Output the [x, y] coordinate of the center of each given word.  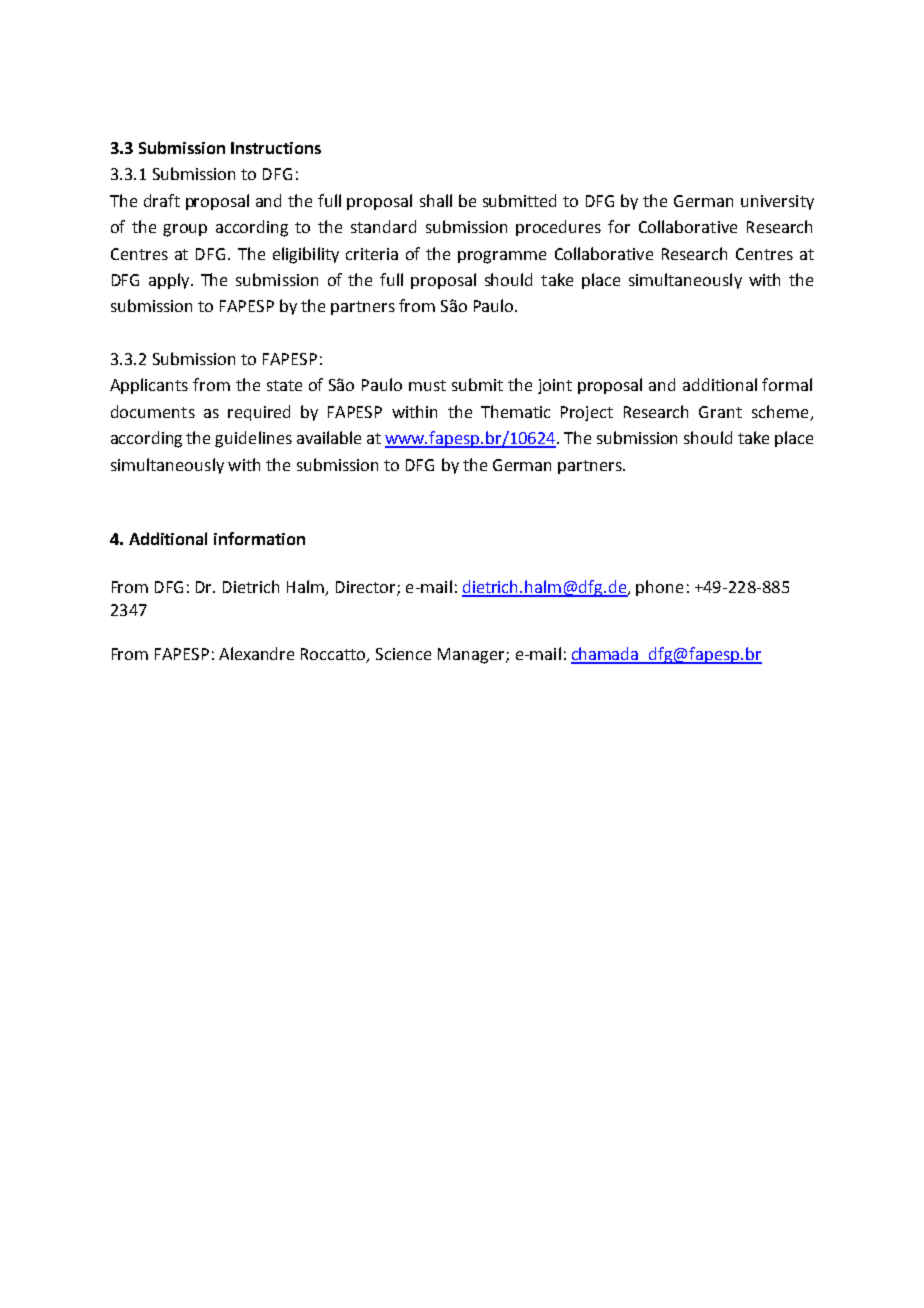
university [777, 202]
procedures [558, 228]
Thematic [515, 411]
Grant [720, 412]
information [259, 538]
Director [367, 588]
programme [502, 257]
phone [659, 588]
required [259, 413]
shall [436, 200]
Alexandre [256, 653]
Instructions [276, 148]
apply [170, 281]
